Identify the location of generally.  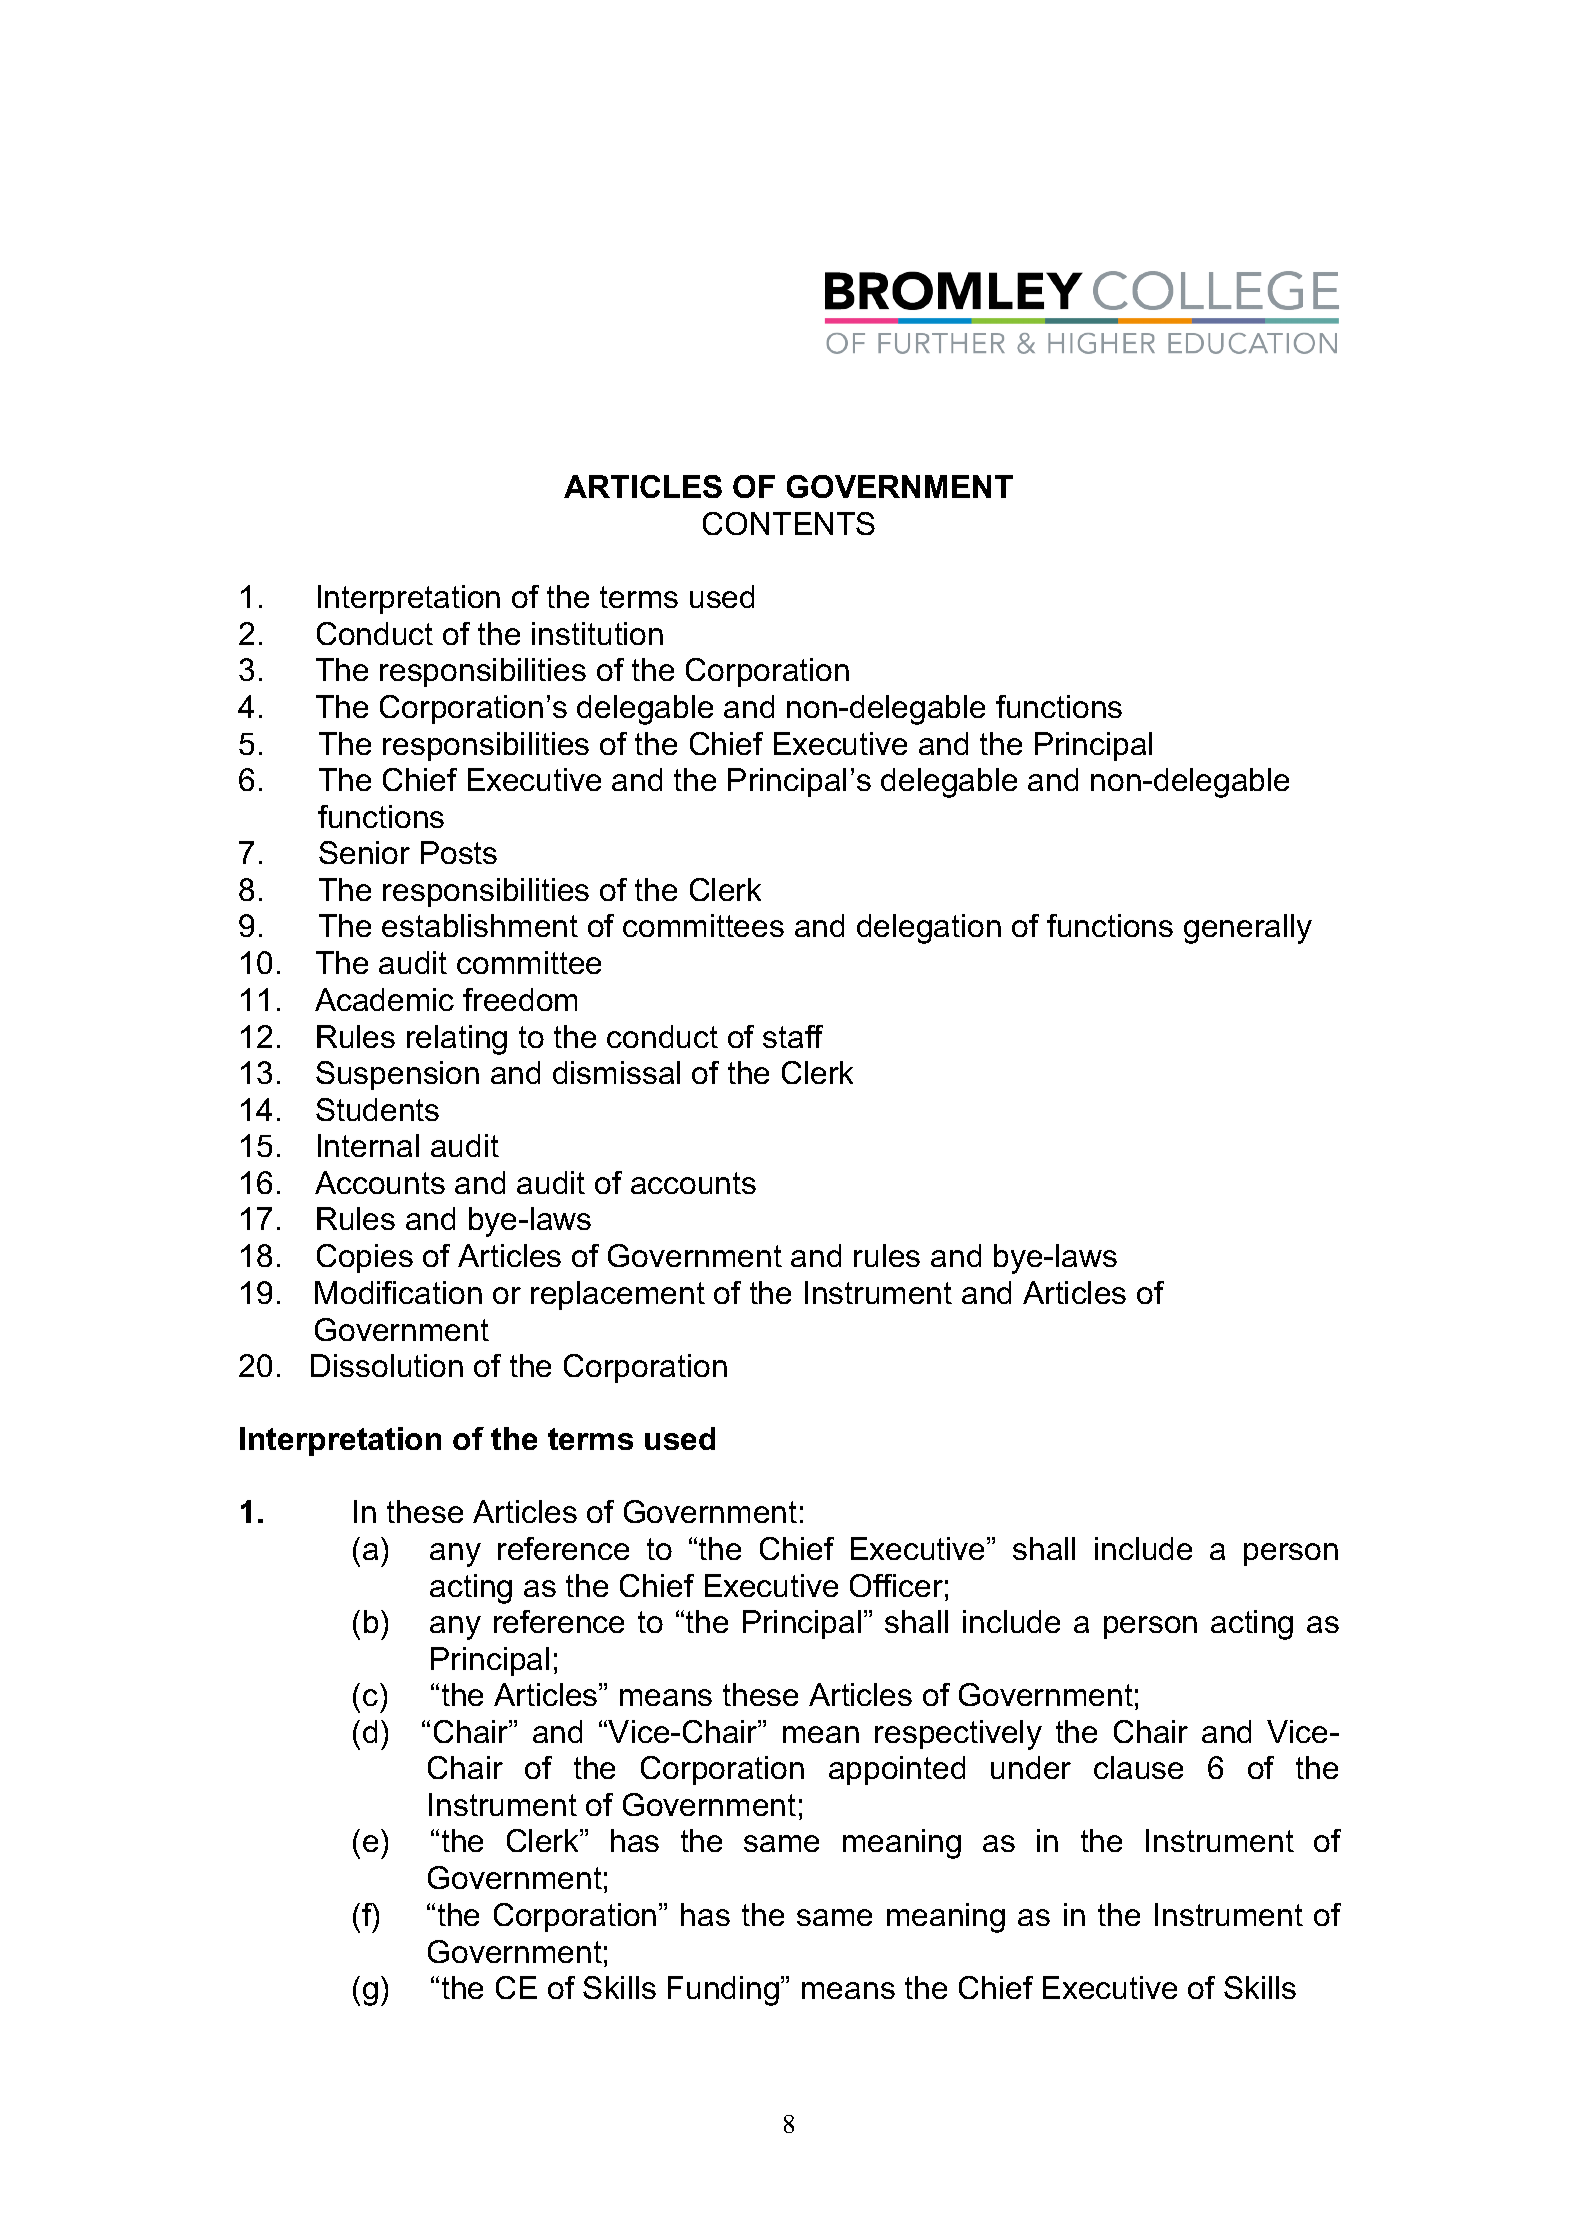
(1248, 929).
